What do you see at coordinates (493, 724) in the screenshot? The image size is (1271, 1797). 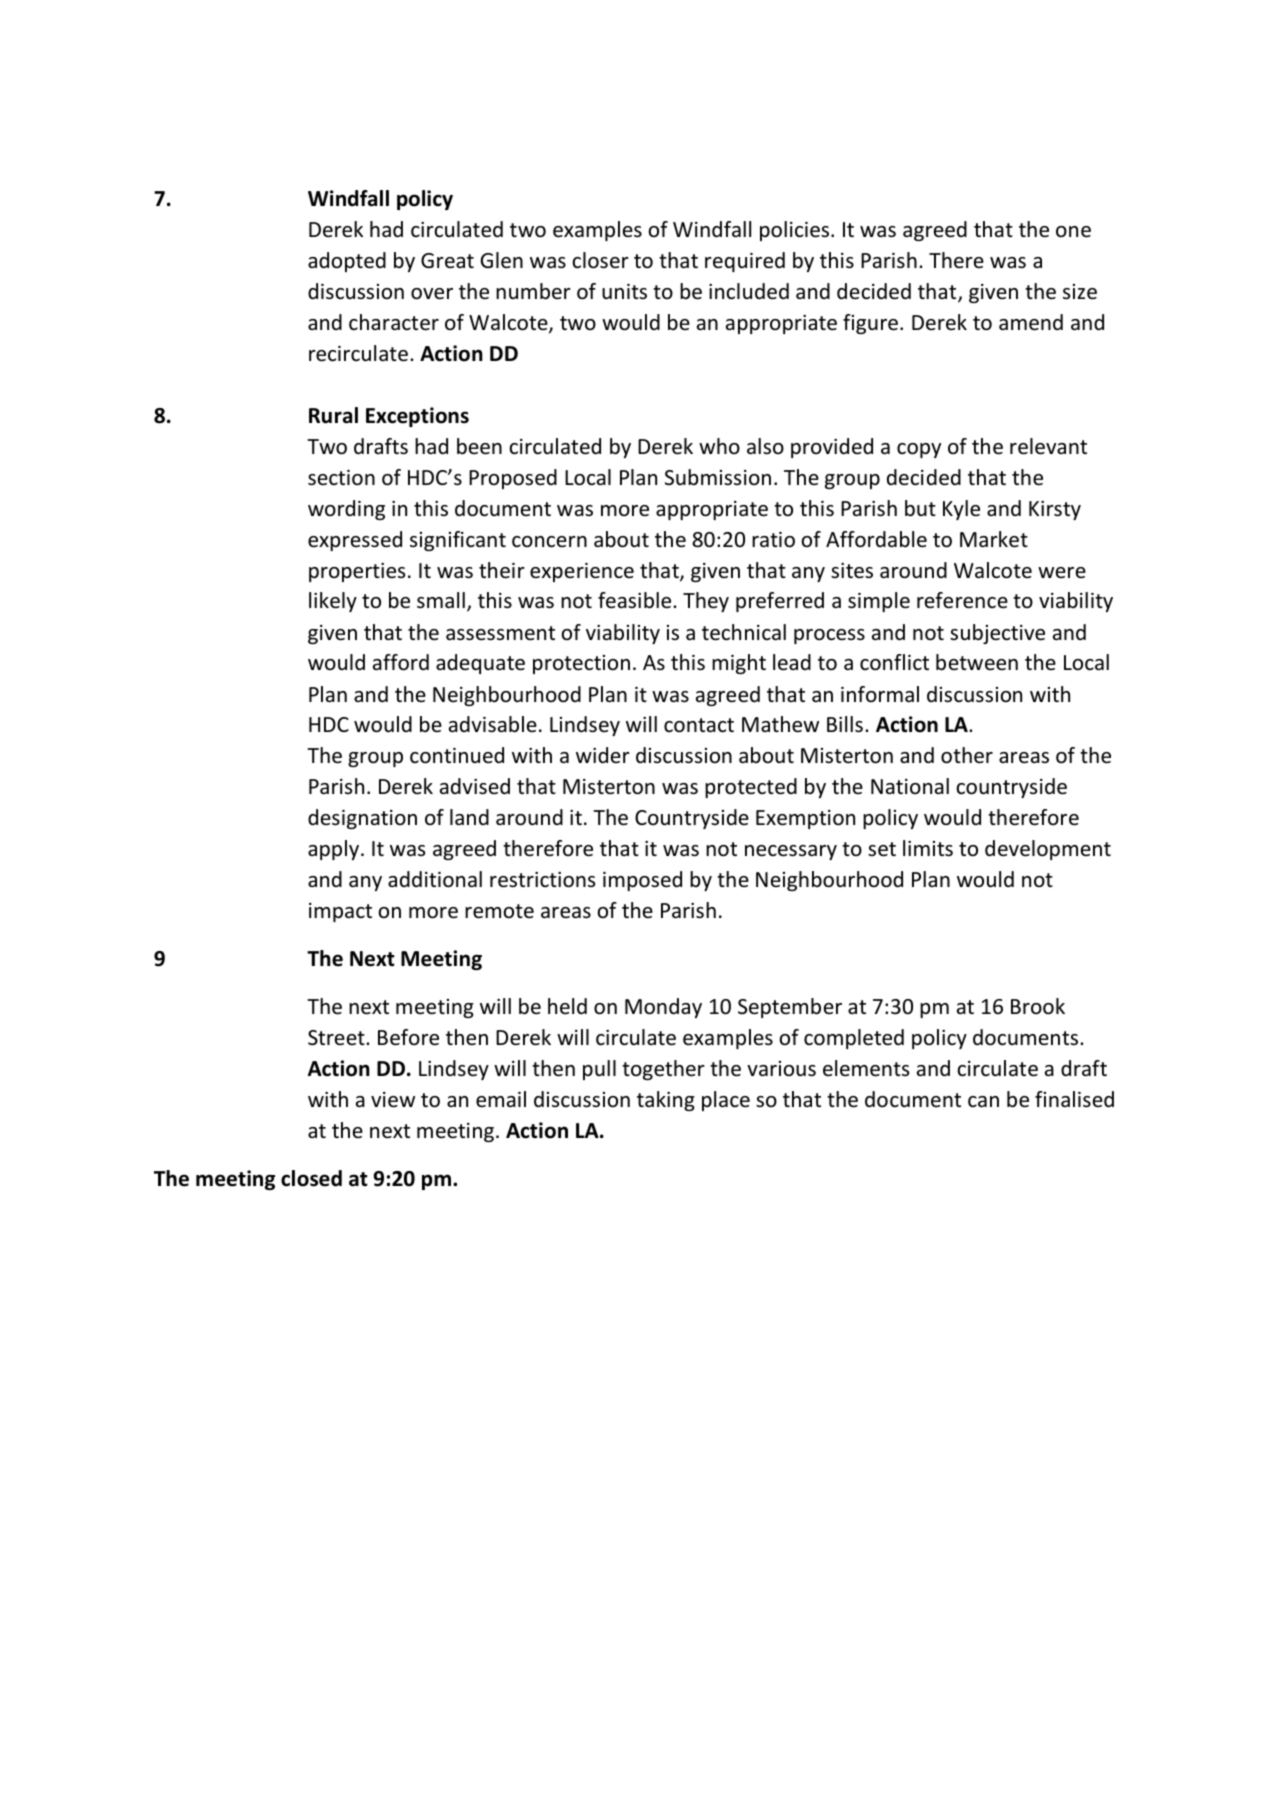 I see `advisable` at bounding box center [493, 724].
